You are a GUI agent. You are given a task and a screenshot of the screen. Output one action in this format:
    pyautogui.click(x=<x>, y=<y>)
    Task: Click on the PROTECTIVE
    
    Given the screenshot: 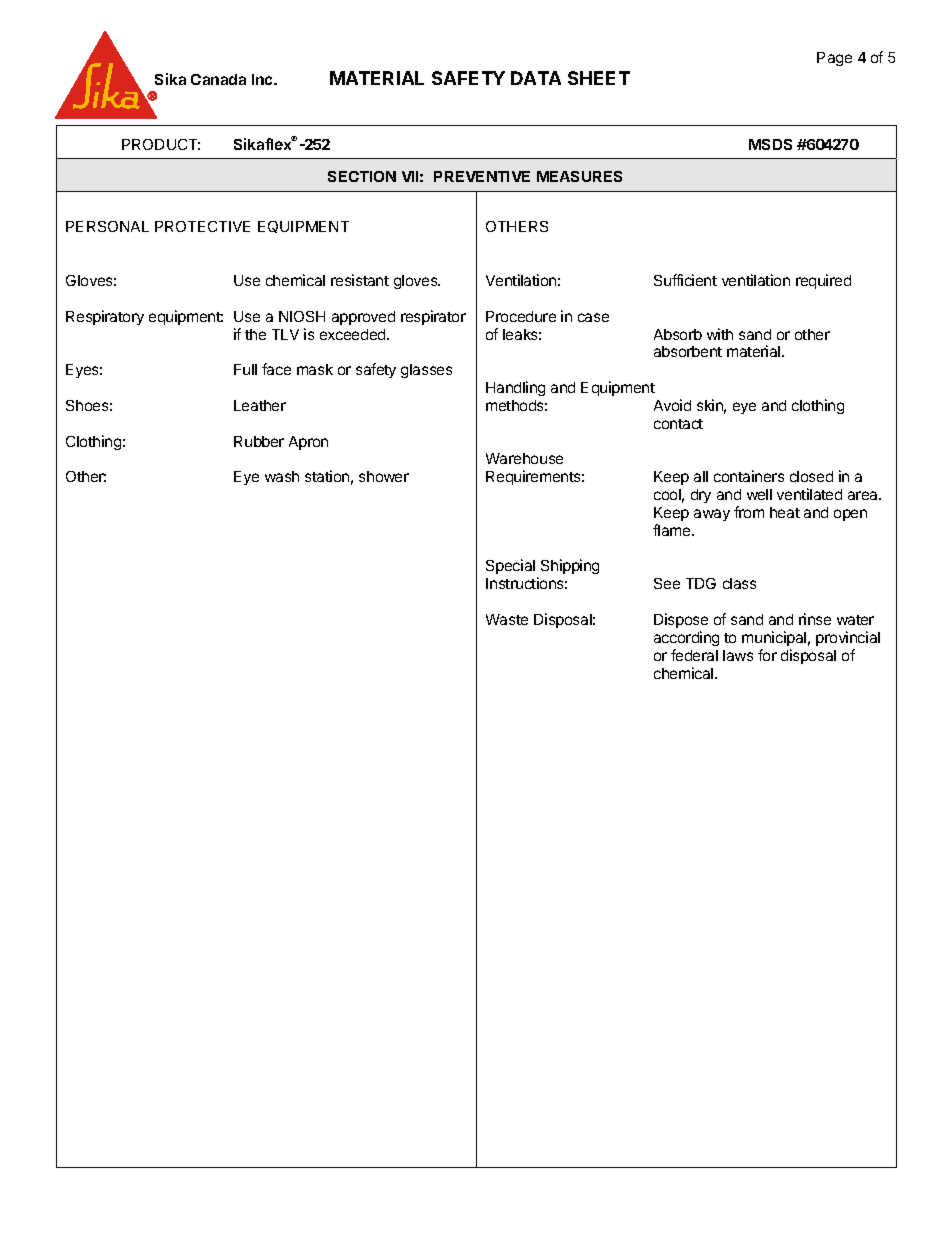 What is the action you would take?
    pyautogui.click(x=202, y=226)
